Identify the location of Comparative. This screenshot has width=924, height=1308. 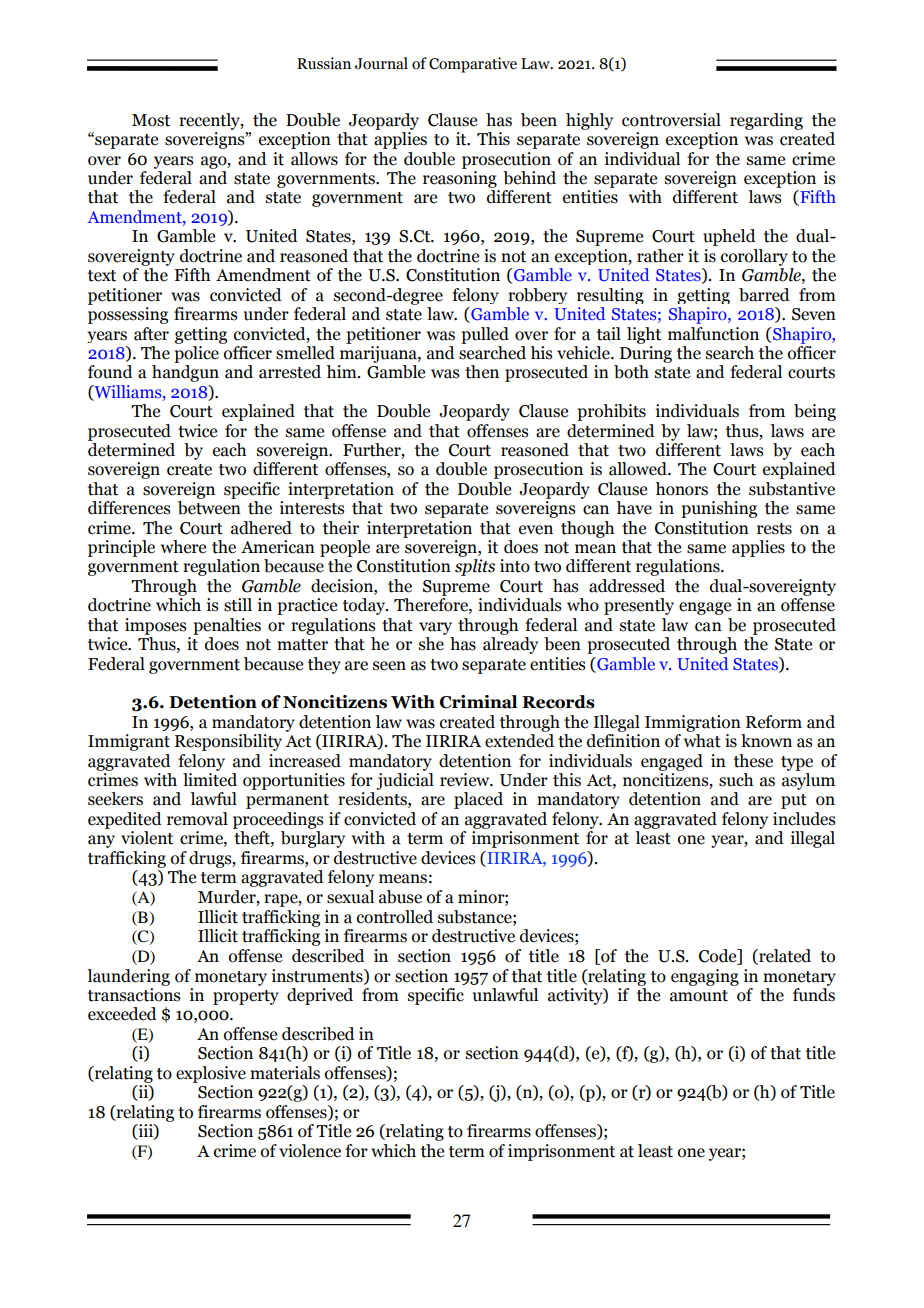
(473, 65).
